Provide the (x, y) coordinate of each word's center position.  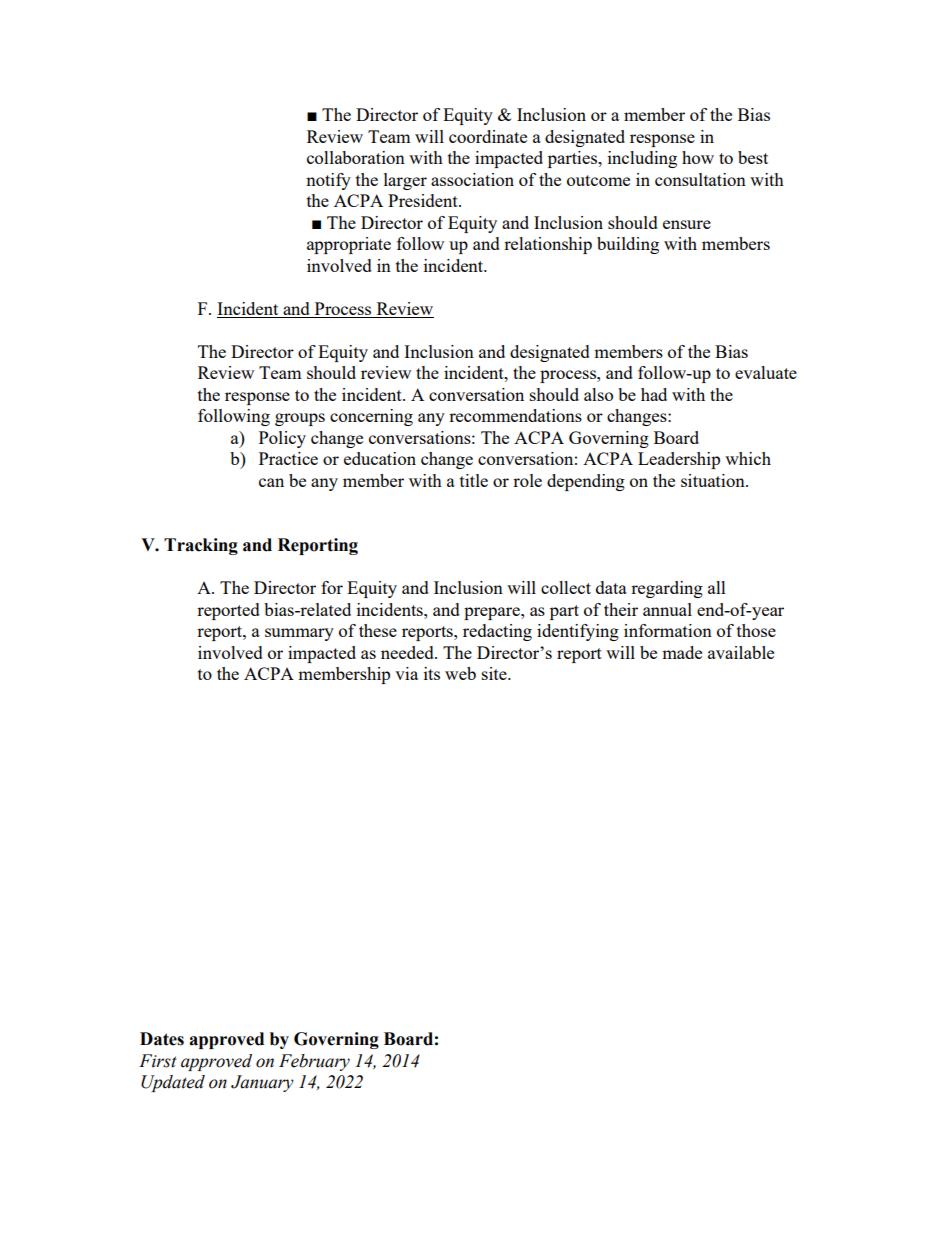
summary (299, 634)
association (472, 179)
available (741, 652)
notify (328, 181)
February (314, 1062)
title (474, 480)
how (698, 157)
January (262, 1083)
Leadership (679, 460)
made (682, 652)
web (460, 673)
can (271, 482)
